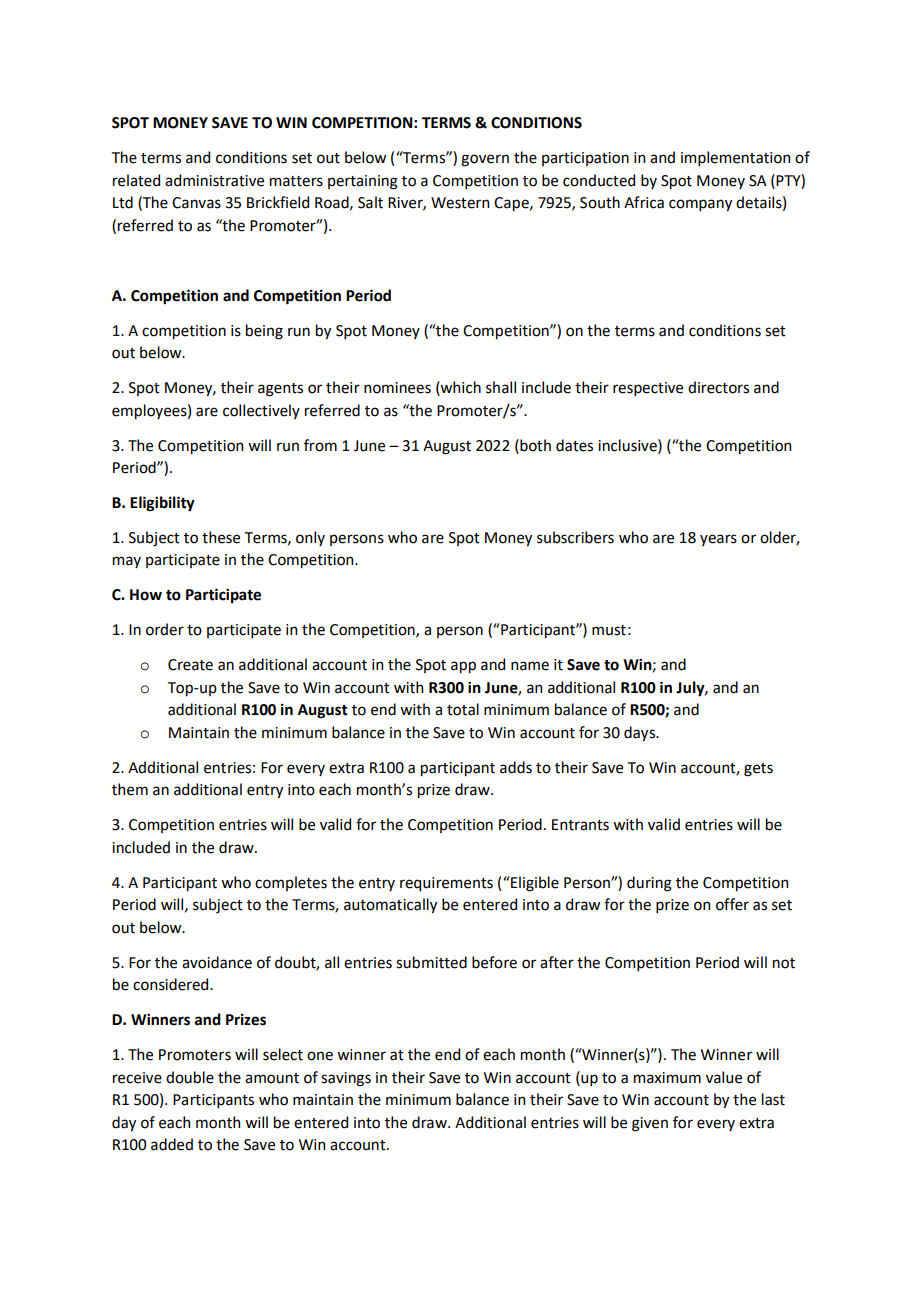 The height and width of the page is (1308, 924). I want to click on Eligibility, so click(162, 504).
